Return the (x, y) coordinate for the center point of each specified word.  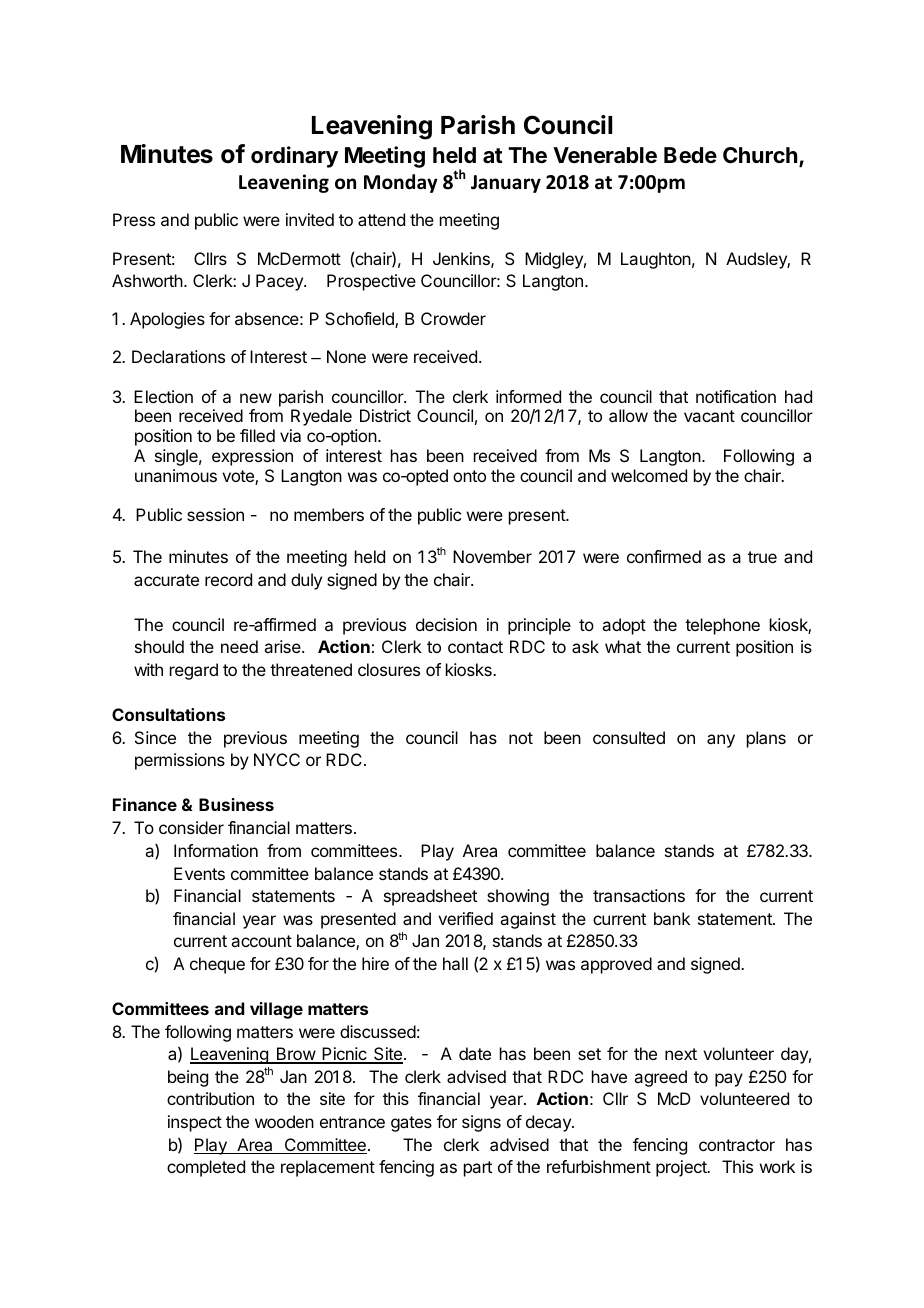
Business (236, 804)
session (215, 514)
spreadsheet (430, 897)
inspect (195, 1123)
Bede (690, 155)
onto (469, 476)
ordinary (294, 157)
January (506, 184)
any (721, 741)
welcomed (649, 475)
